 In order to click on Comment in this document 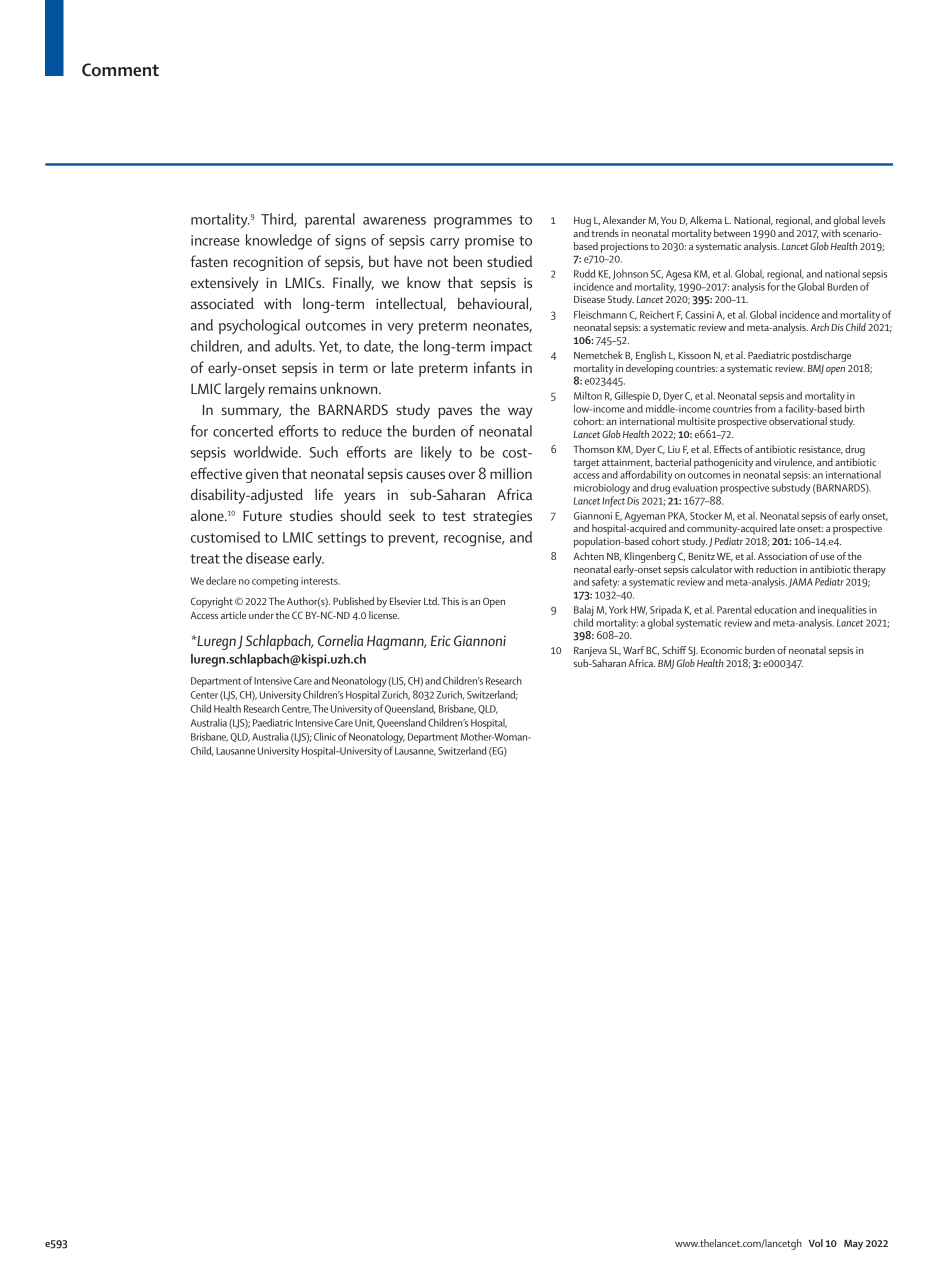, I will do `click(120, 69)`.
